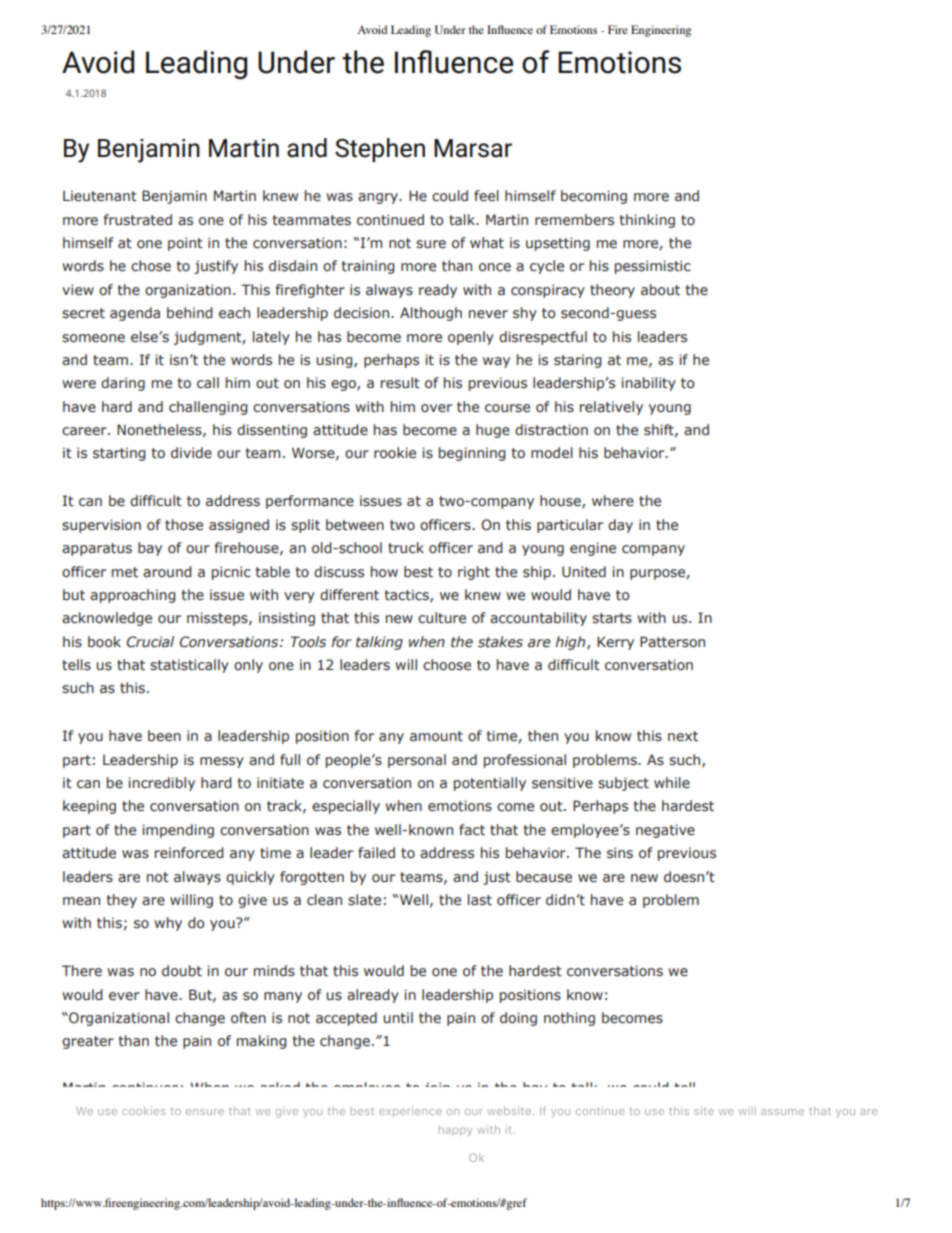 The height and width of the document is (1233, 952). I want to click on challenging, so click(208, 408).
